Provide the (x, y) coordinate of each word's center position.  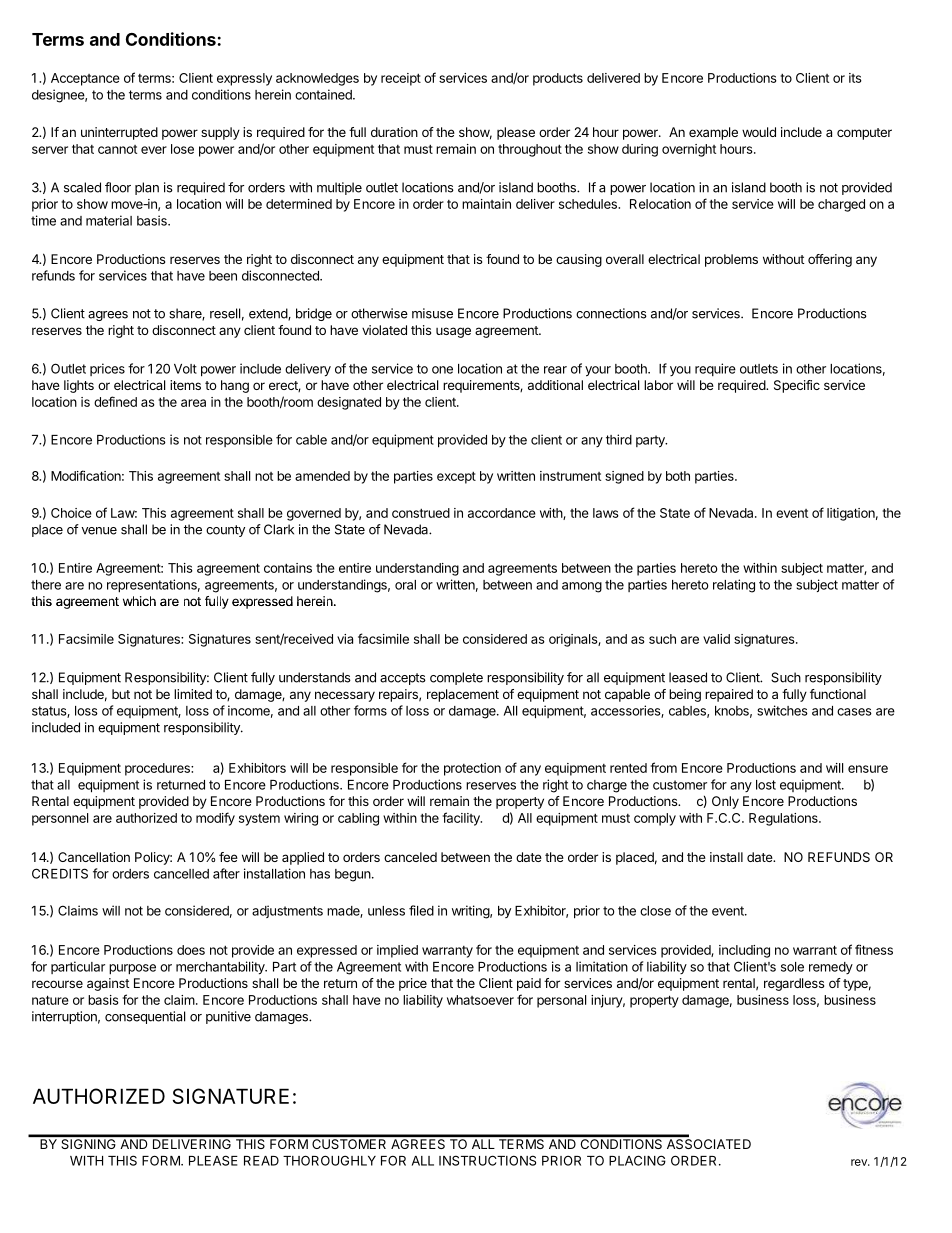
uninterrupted (119, 133)
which (139, 601)
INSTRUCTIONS (487, 1160)
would (759, 132)
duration (394, 132)
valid (716, 639)
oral (405, 585)
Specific (797, 386)
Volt (185, 369)
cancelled (181, 874)
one (442, 370)
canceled (410, 857)
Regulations (784, 819)
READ (261, 1161)
